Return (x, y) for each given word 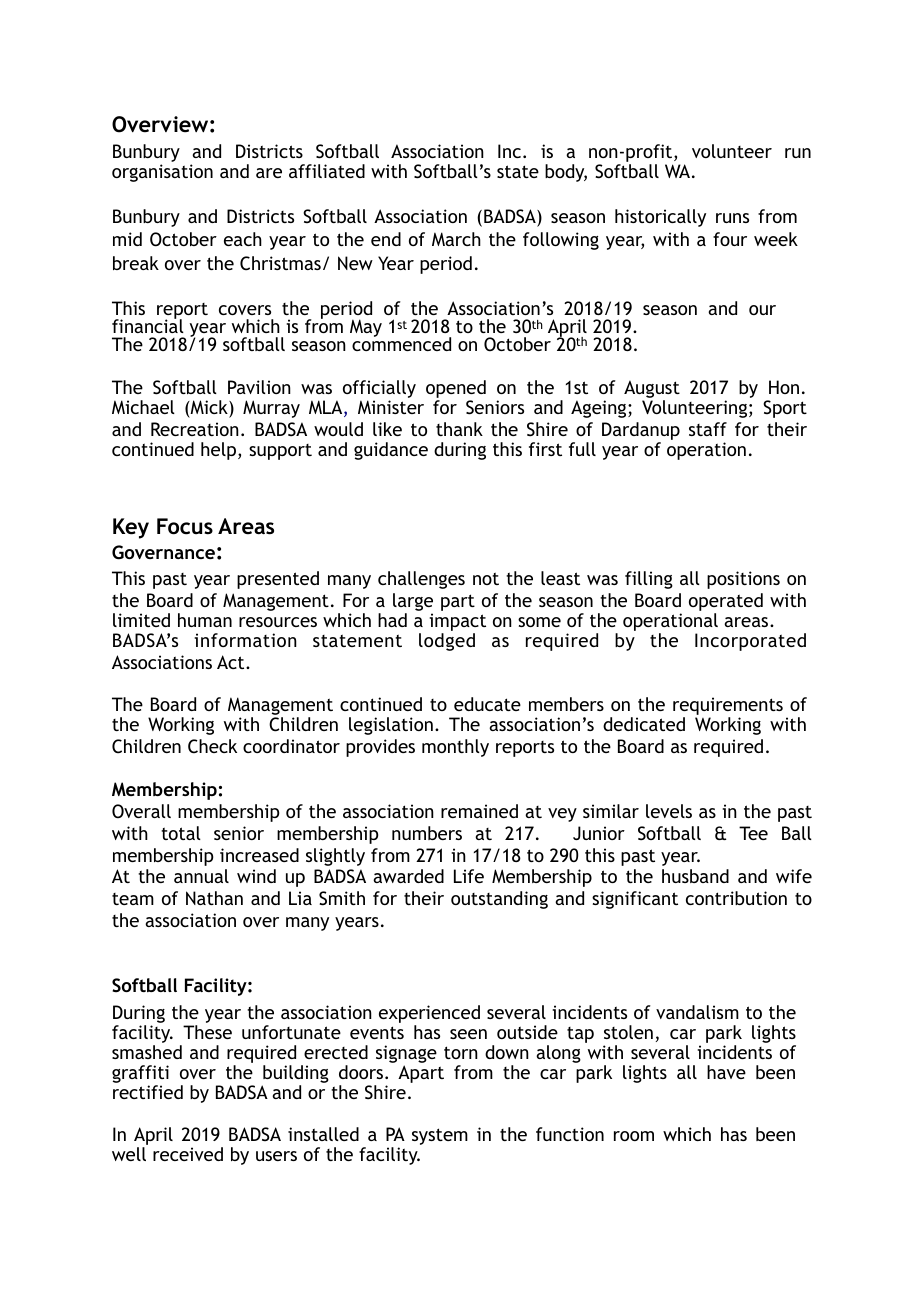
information (245, 640)
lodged (447, 642)
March (456, 239)
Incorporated (750, 642)
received (188, 1154)
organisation (162, 173)
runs (732, 218)
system (440, 1136)
